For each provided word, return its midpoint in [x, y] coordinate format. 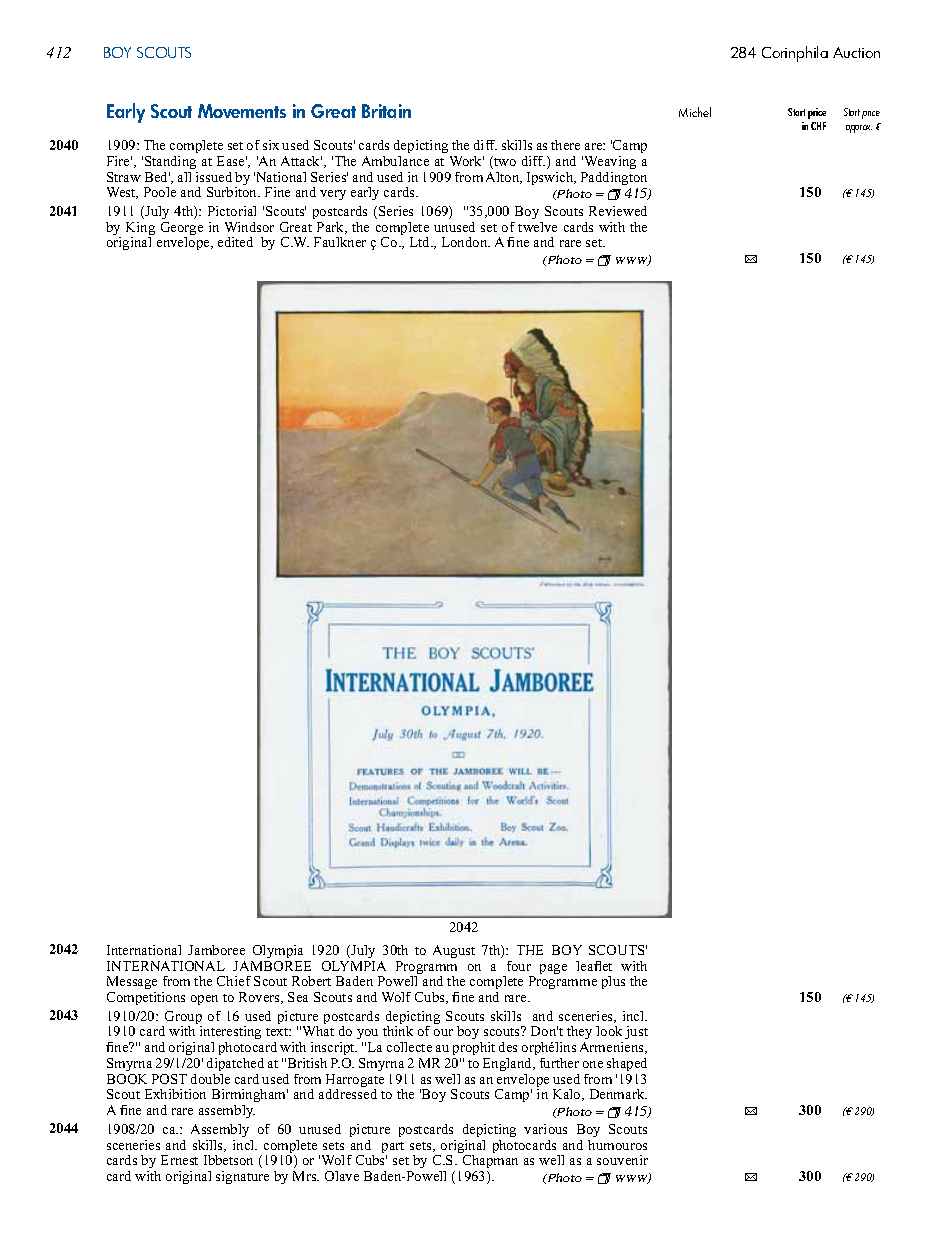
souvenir [622, 1160]
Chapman [490, 1161]
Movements [242, 111]
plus [613, 982]
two [504, 162]
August [454, 951]
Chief [234, 981]
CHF [818, 126]
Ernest [179, 1160]
